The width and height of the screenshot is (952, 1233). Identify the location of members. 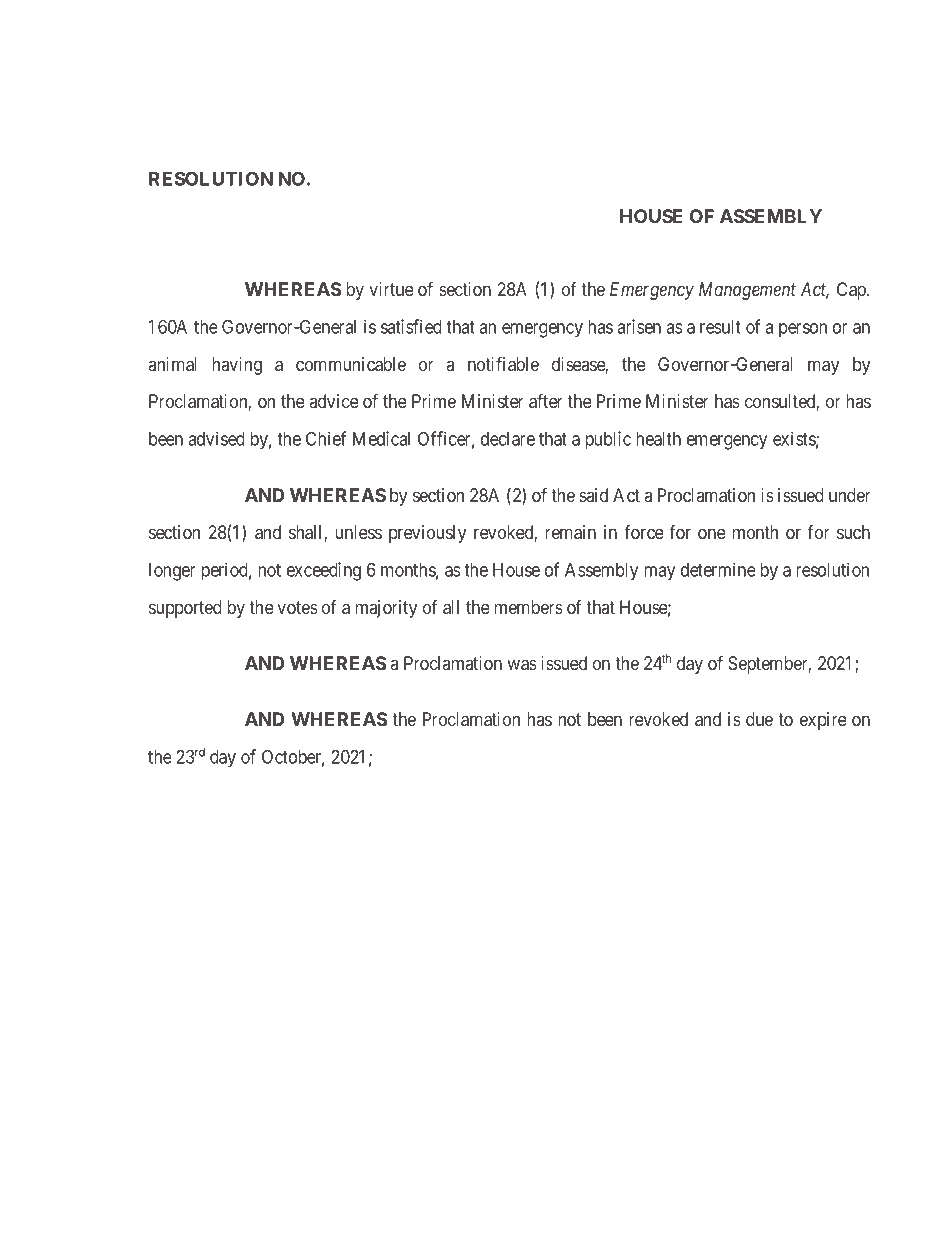
(528, 607).
